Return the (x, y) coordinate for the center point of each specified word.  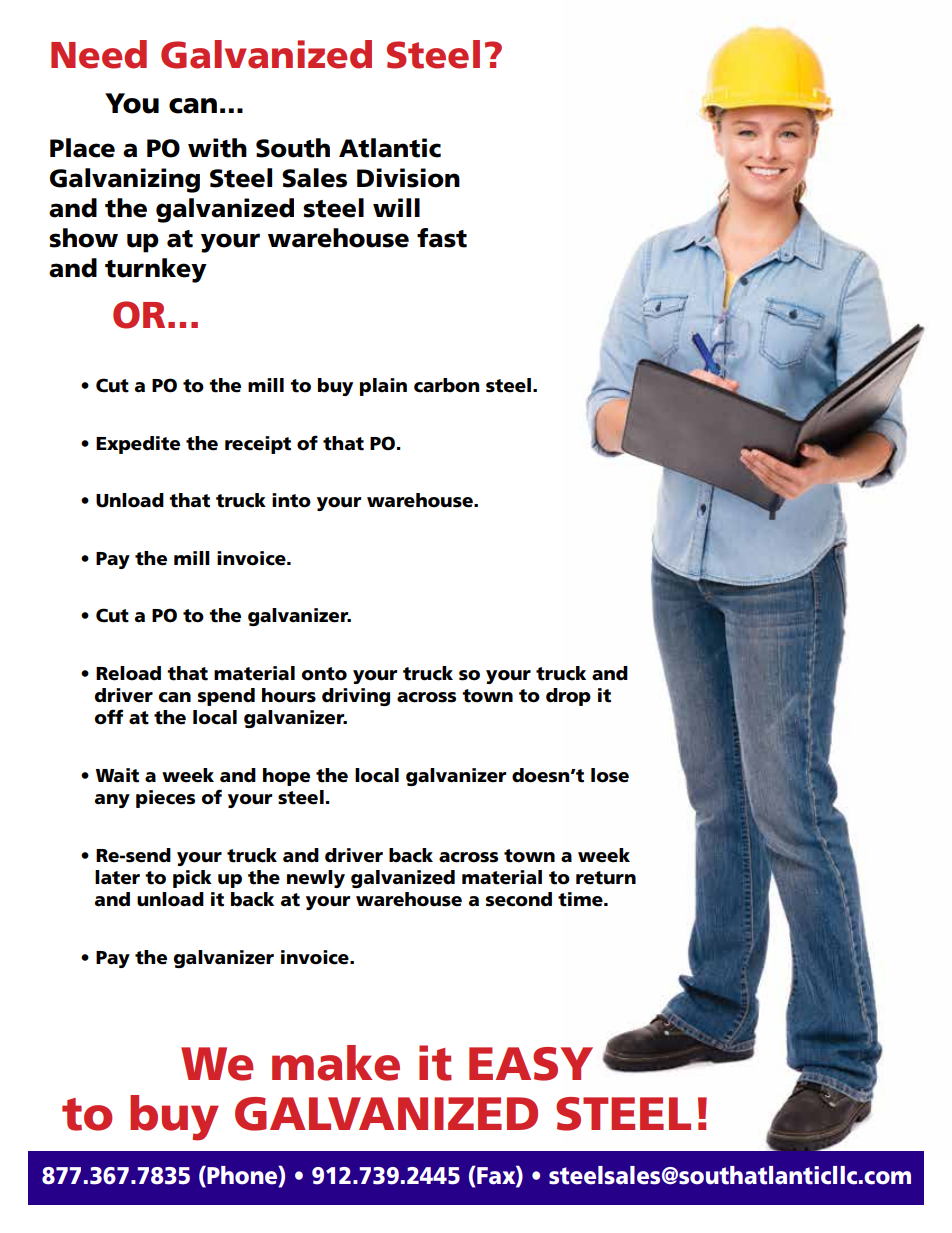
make (336, 1063)
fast (442, 238)
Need (99, 54)
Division (408, 178)
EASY (531, 1064)
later (117, 877)
